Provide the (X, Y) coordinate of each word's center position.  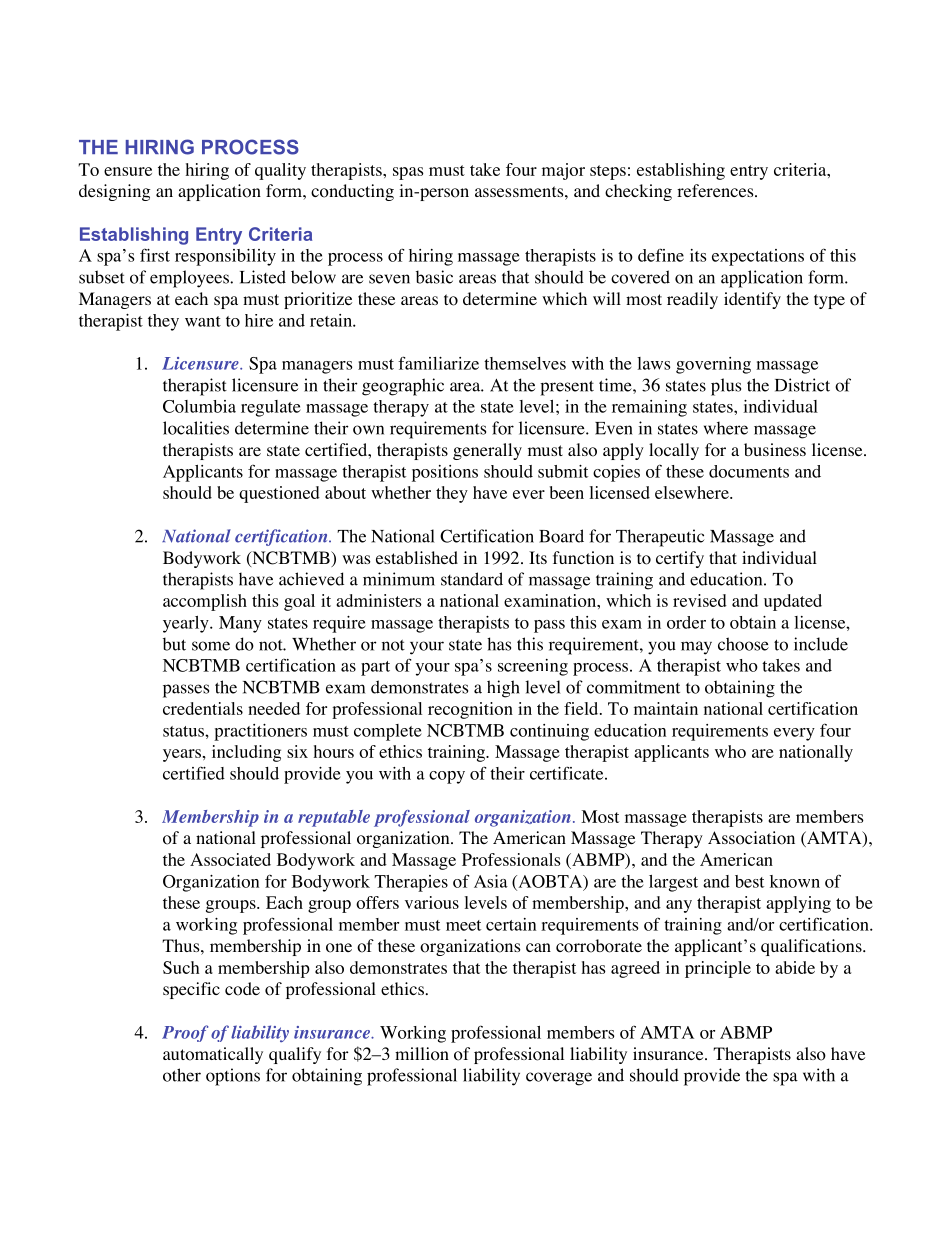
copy (447, 777)
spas (408, 173)
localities (196, 428)
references (716, 190)
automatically (213, 1055)
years (183, 755)
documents (749, 471)
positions (445, 473)
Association (751, 838)
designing (115, 192)
